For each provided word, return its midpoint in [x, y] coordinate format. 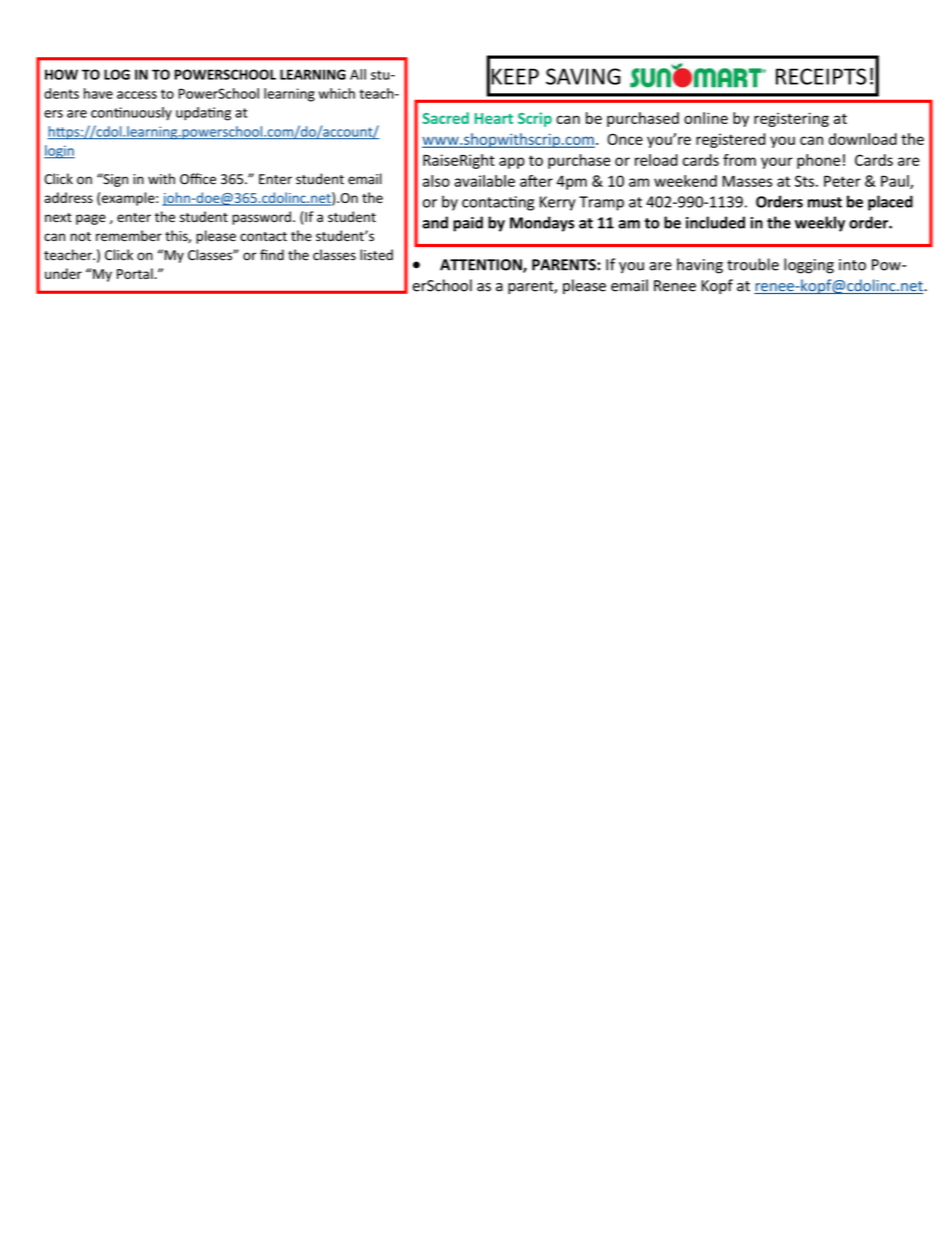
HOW [61, 74]
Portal [136, 273]
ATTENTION [482, 266]
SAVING [583, 76]
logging [809, 266]
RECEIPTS [821, 76]
